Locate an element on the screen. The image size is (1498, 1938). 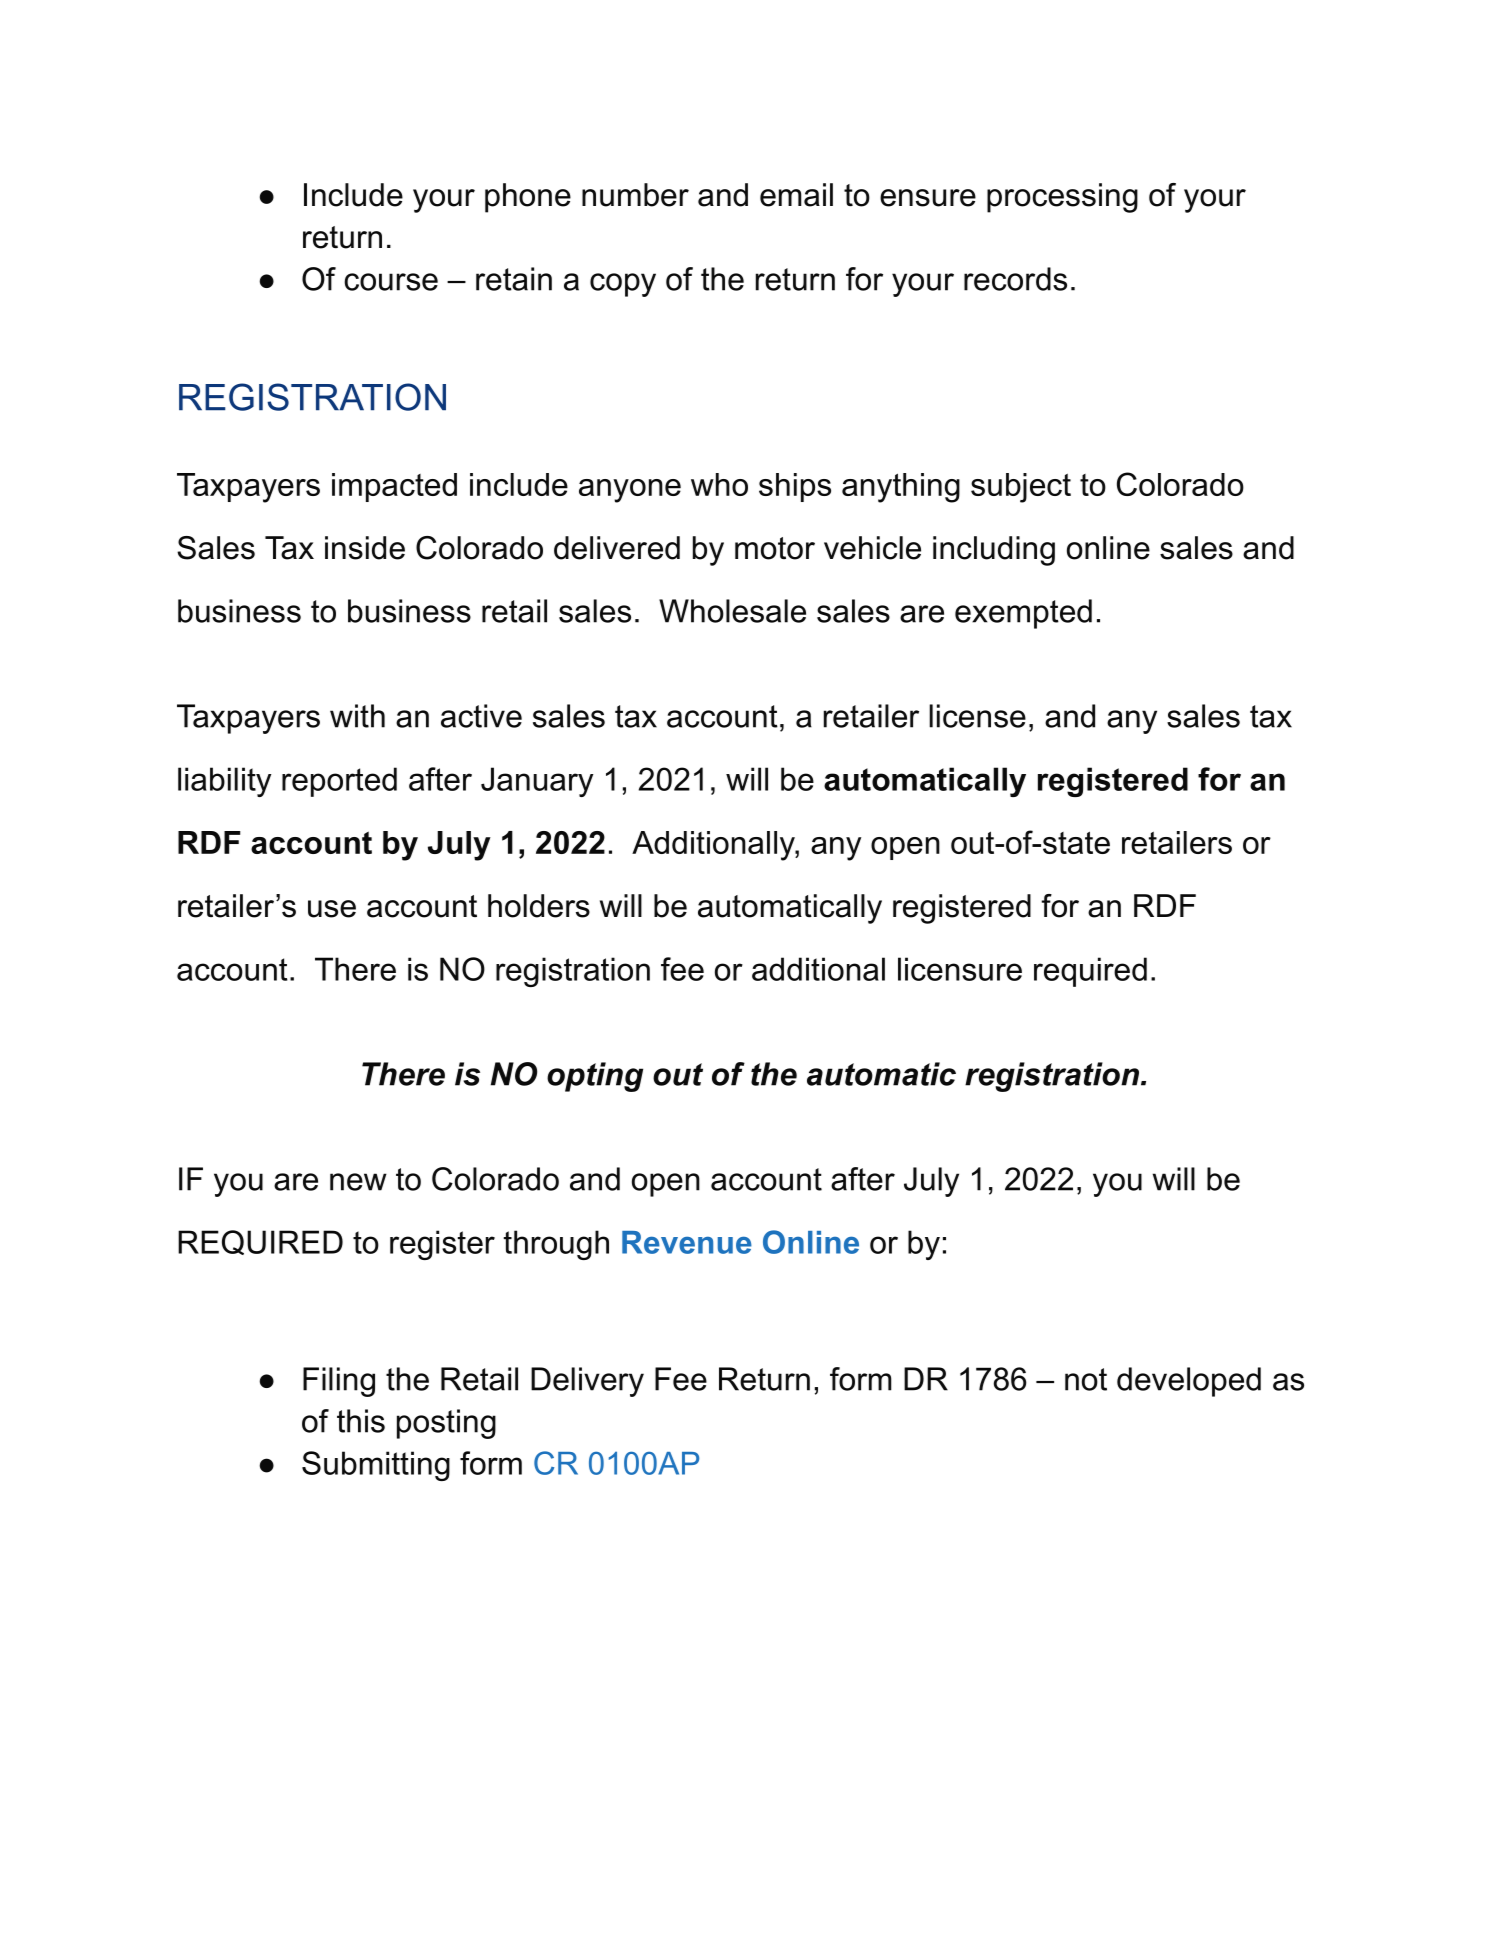
license is located at coordinates (977, 716).
